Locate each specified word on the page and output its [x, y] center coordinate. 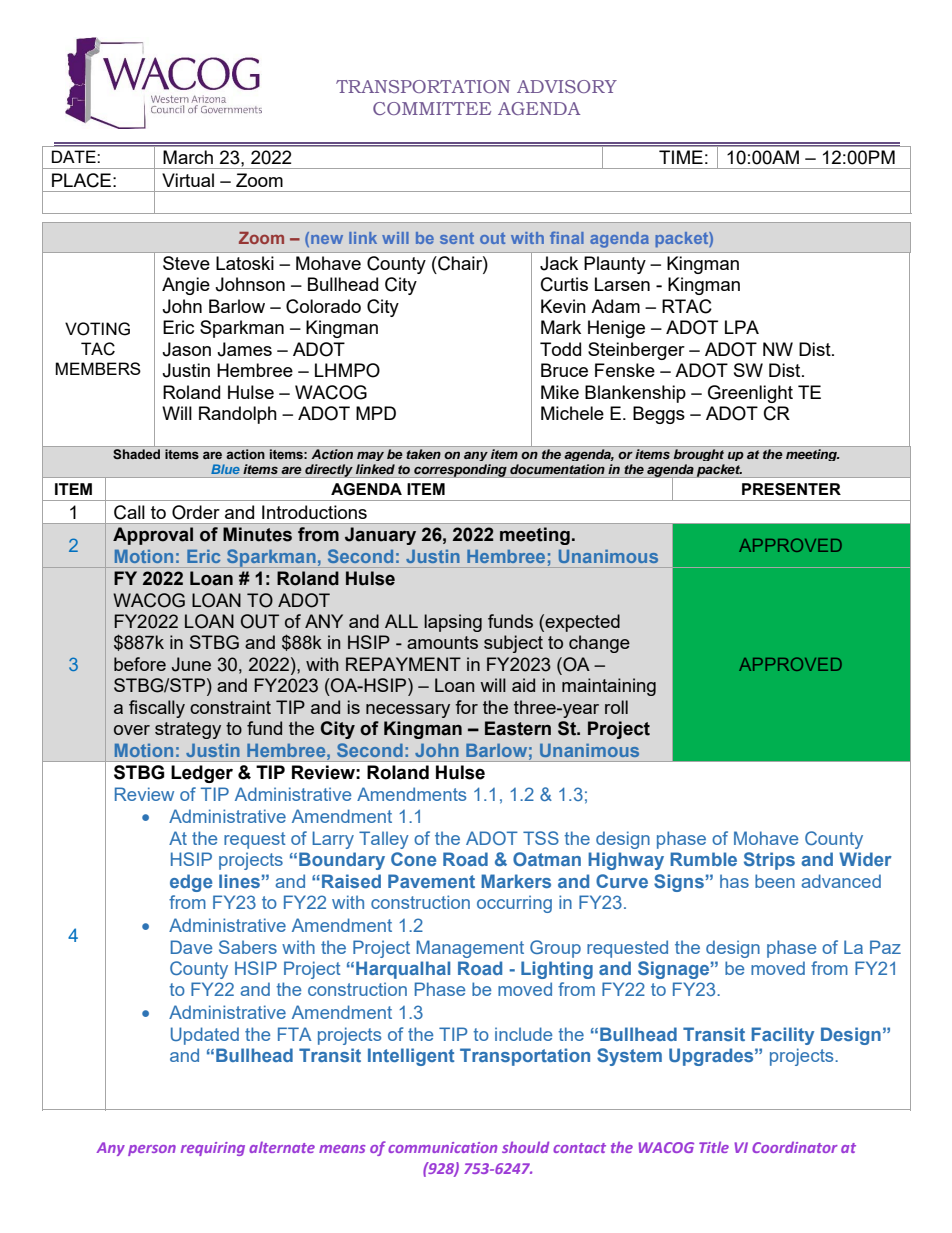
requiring [213, 1149]
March [188, 157]
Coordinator [795, 1147]
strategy [188, 730]
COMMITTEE [432, 108]
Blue [225, 469]
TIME [681, 157]
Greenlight [750, 394]
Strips [769, 861]
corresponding [460, 471]
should [525, 1147]
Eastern [518, 728]
